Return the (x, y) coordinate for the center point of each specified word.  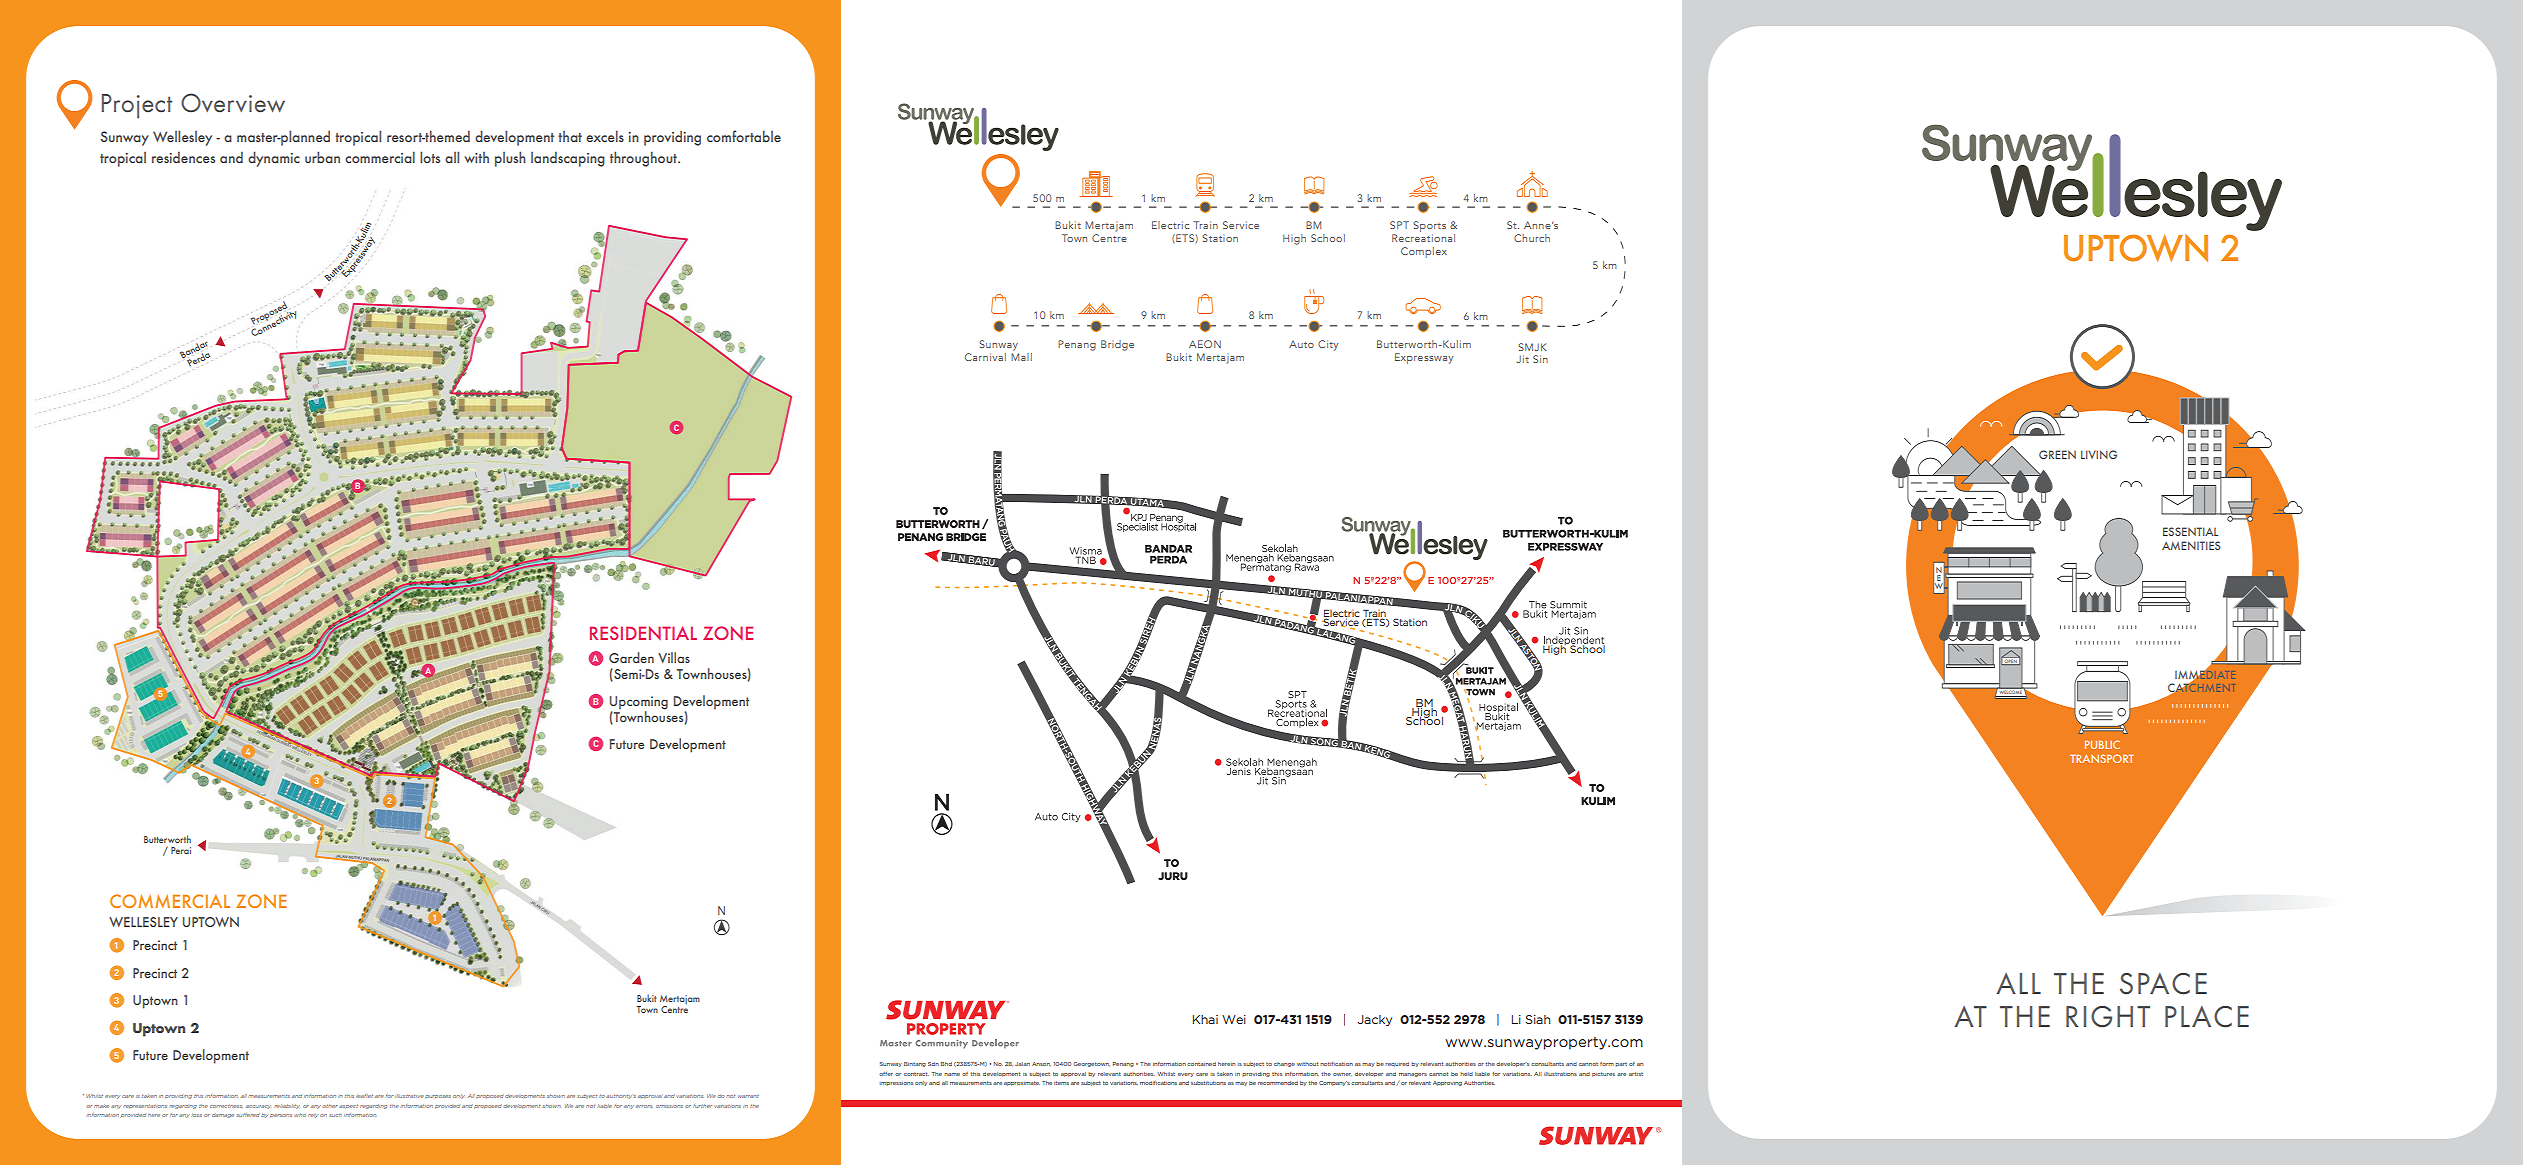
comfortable (744, 136)
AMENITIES (2191, 545)
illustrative (409, 1096)
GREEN (2057, 454)
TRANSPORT (2102, 758)
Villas (674, 657)
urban (322, 157)
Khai (1205, 1019)
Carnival (985, 357)
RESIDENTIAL (643, 633)
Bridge (1117, 345)
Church (1532, 238)
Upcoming (639, 704)
